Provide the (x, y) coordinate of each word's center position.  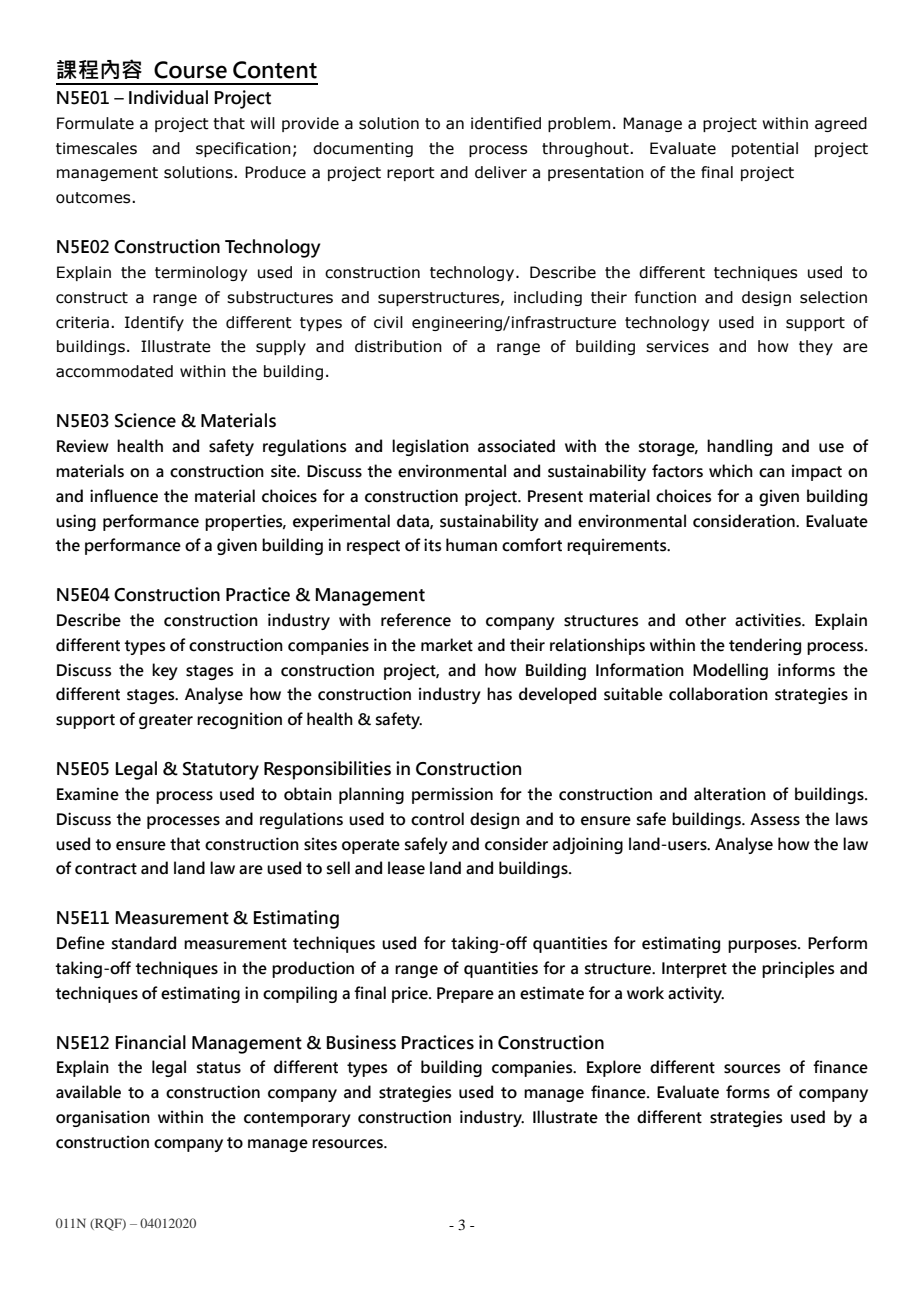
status (219, 1068)
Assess (775, 819)
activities (769, 620)
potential (765, 149)
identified (506, 123)
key (165, 671)
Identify (154, 323)
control (437, 819)
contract (106, 869)
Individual (168, 97)
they (816, 347)
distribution (398, 346)
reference (416, 620)
